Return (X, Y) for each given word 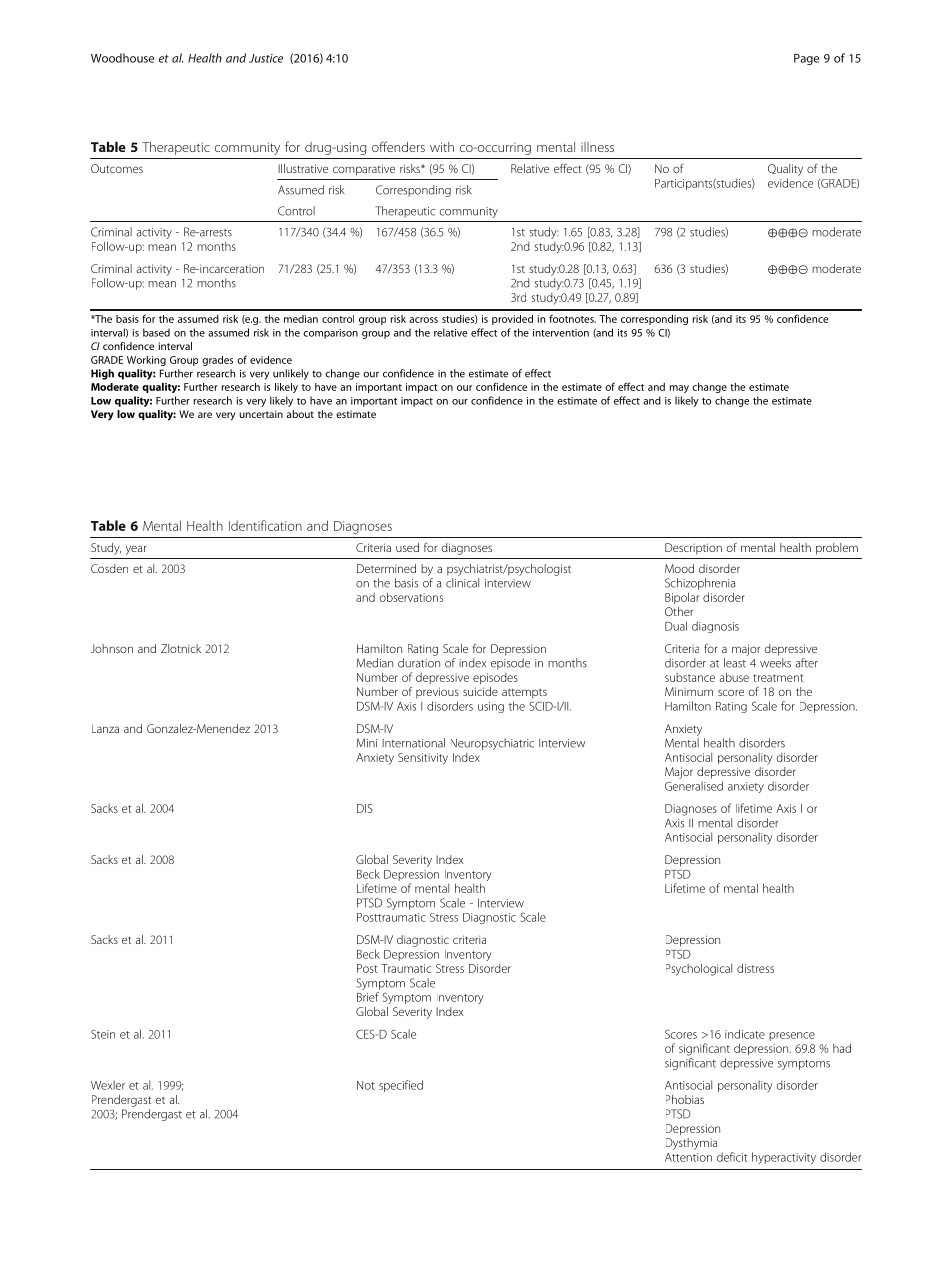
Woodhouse (122, 58)
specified (401, 1086)
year (136, 550)
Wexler (108, 1085)
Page (806, 59)
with (442, 147)
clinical (462, 583)
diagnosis (715, 627)
